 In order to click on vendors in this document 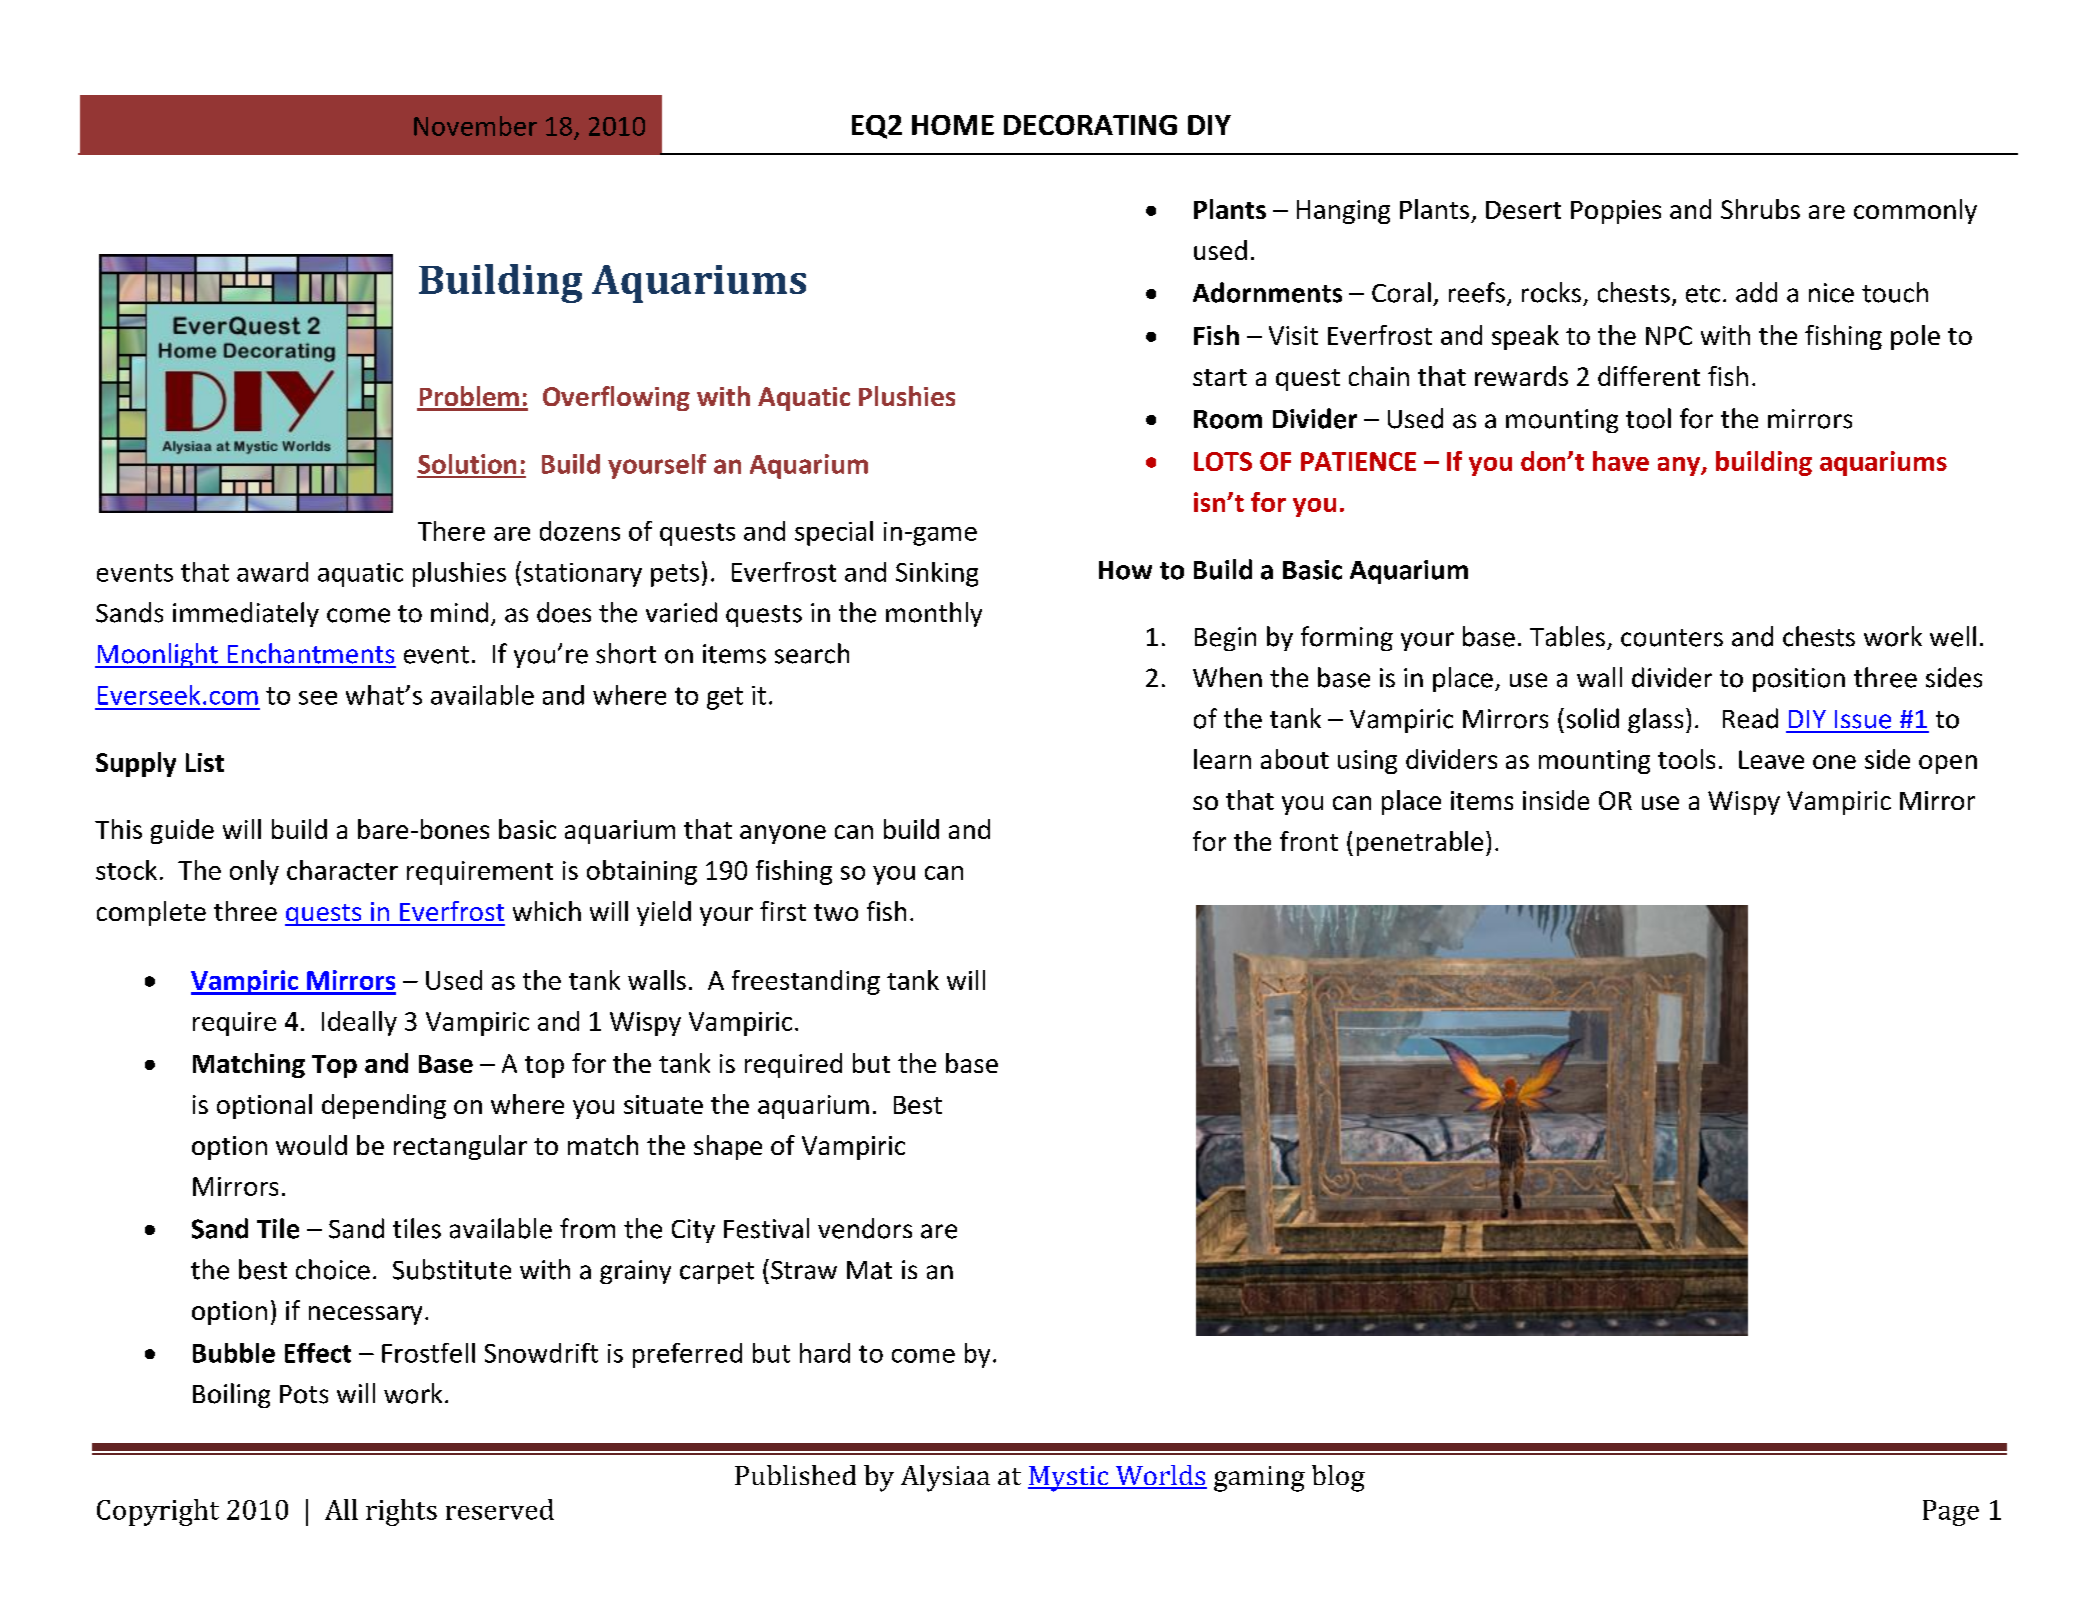, I will do `click(865, 1228)`.
